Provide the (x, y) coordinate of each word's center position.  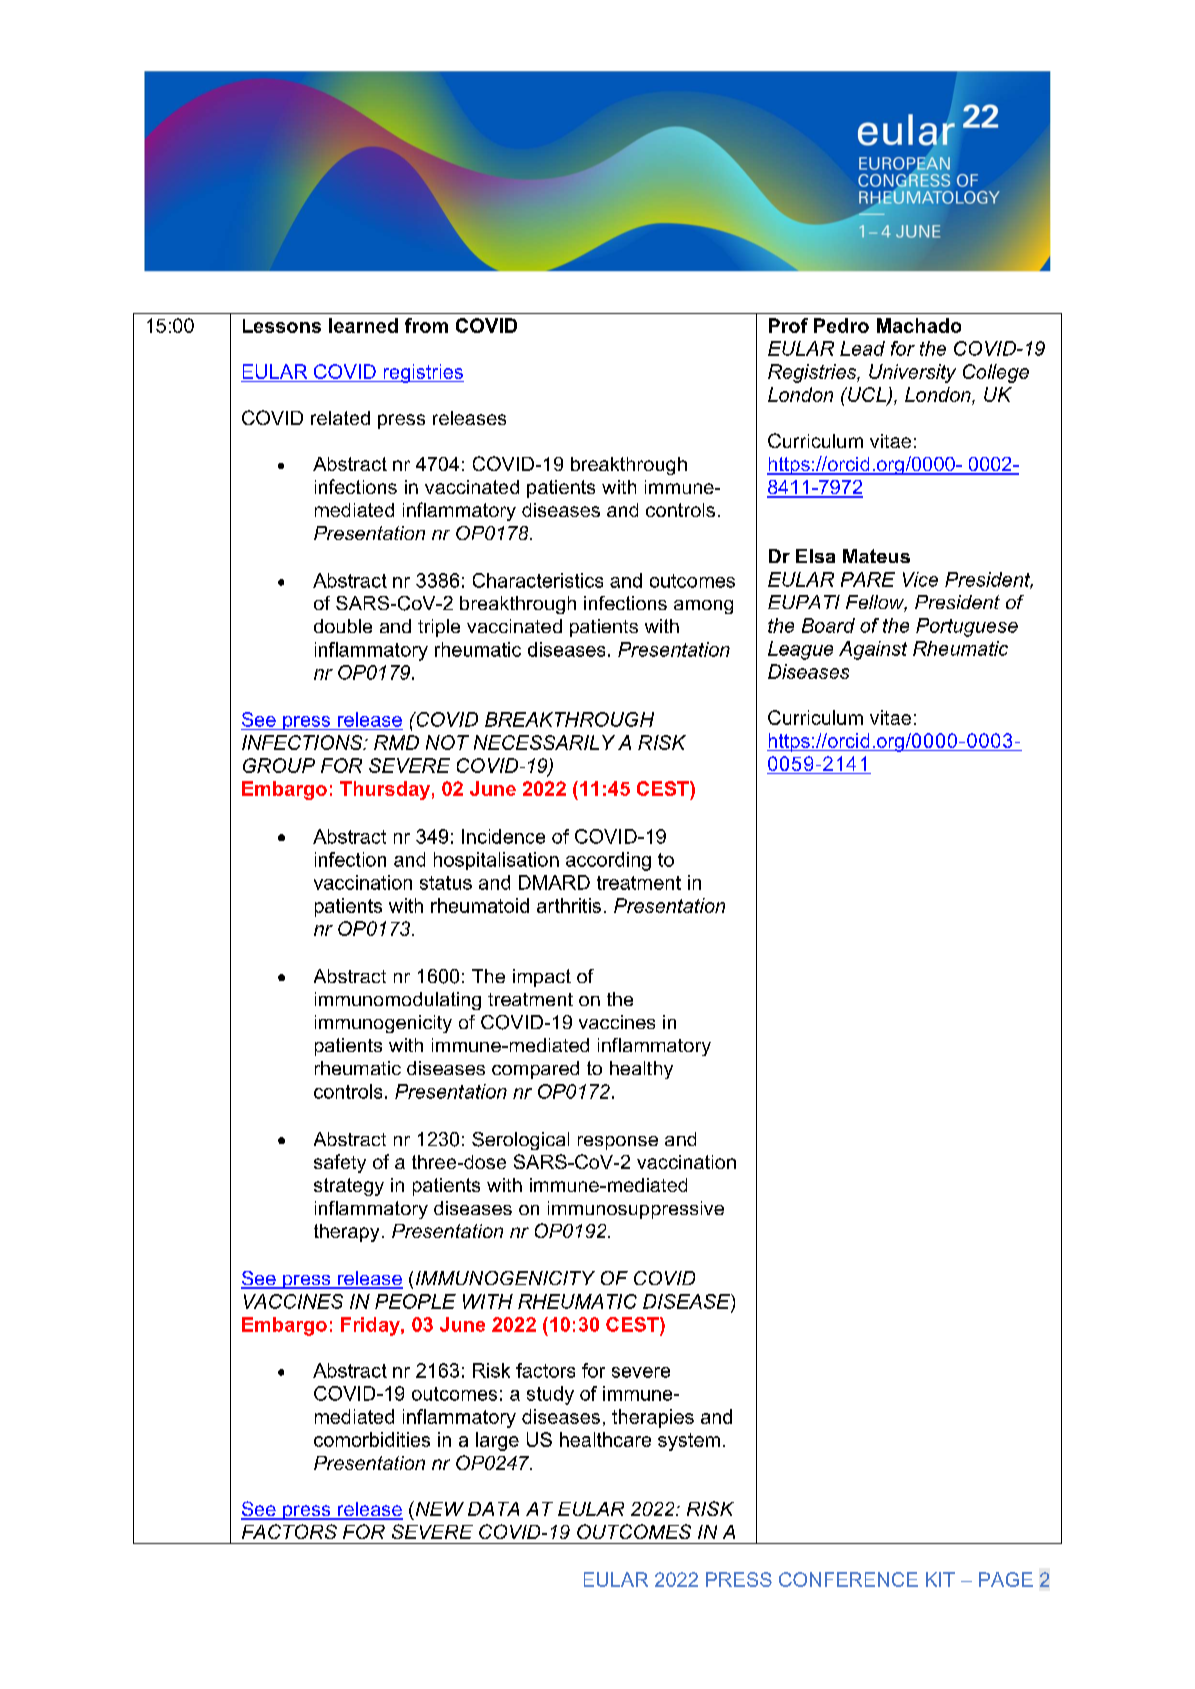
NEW (438, 1508)
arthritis (569, 905)
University (912, 373)
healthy (641, 1070)
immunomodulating (398, 1001)
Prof (788, 325)
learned (363, 325)
